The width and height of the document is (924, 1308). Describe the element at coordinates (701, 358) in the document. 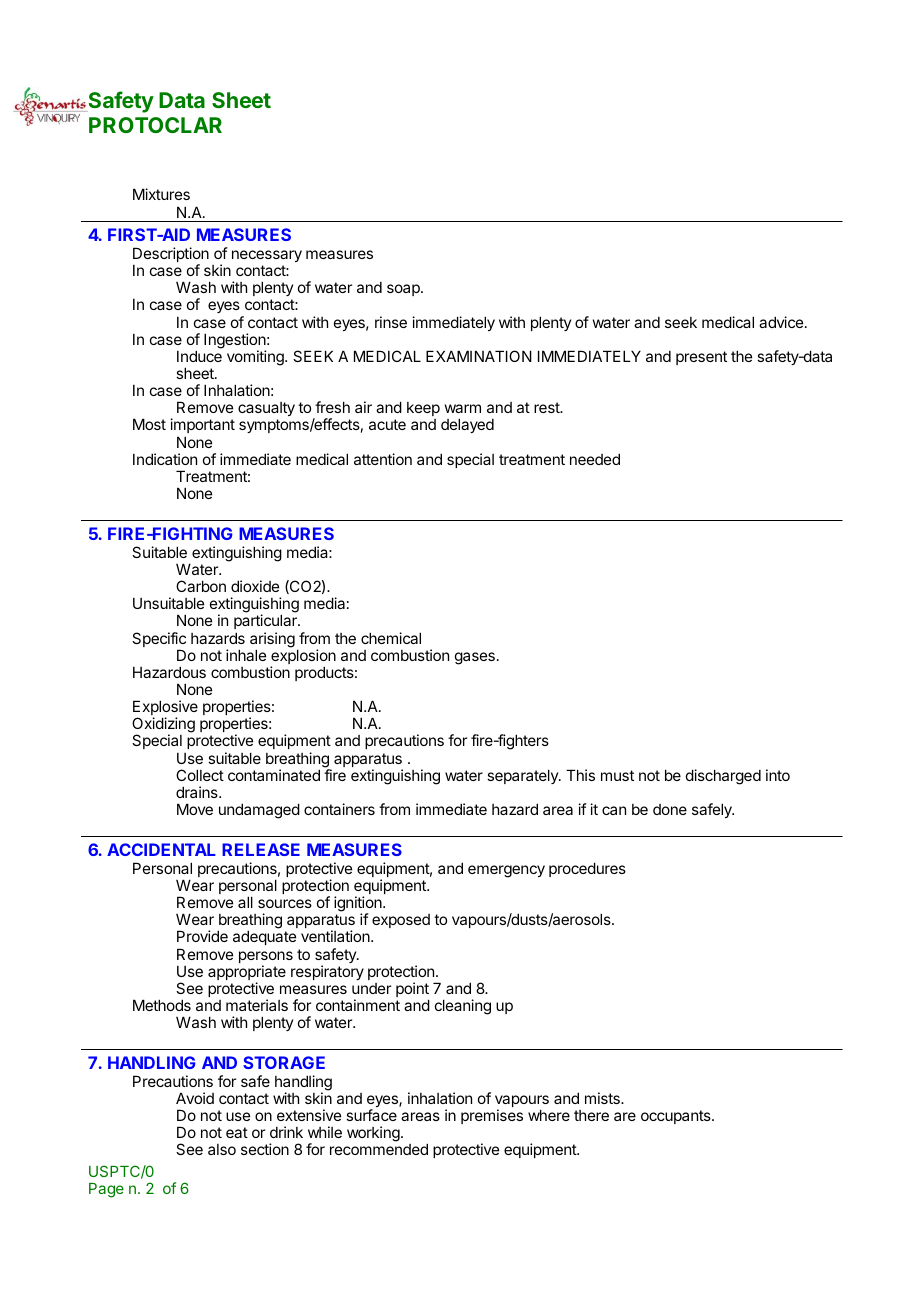

I see `present` at that location.
